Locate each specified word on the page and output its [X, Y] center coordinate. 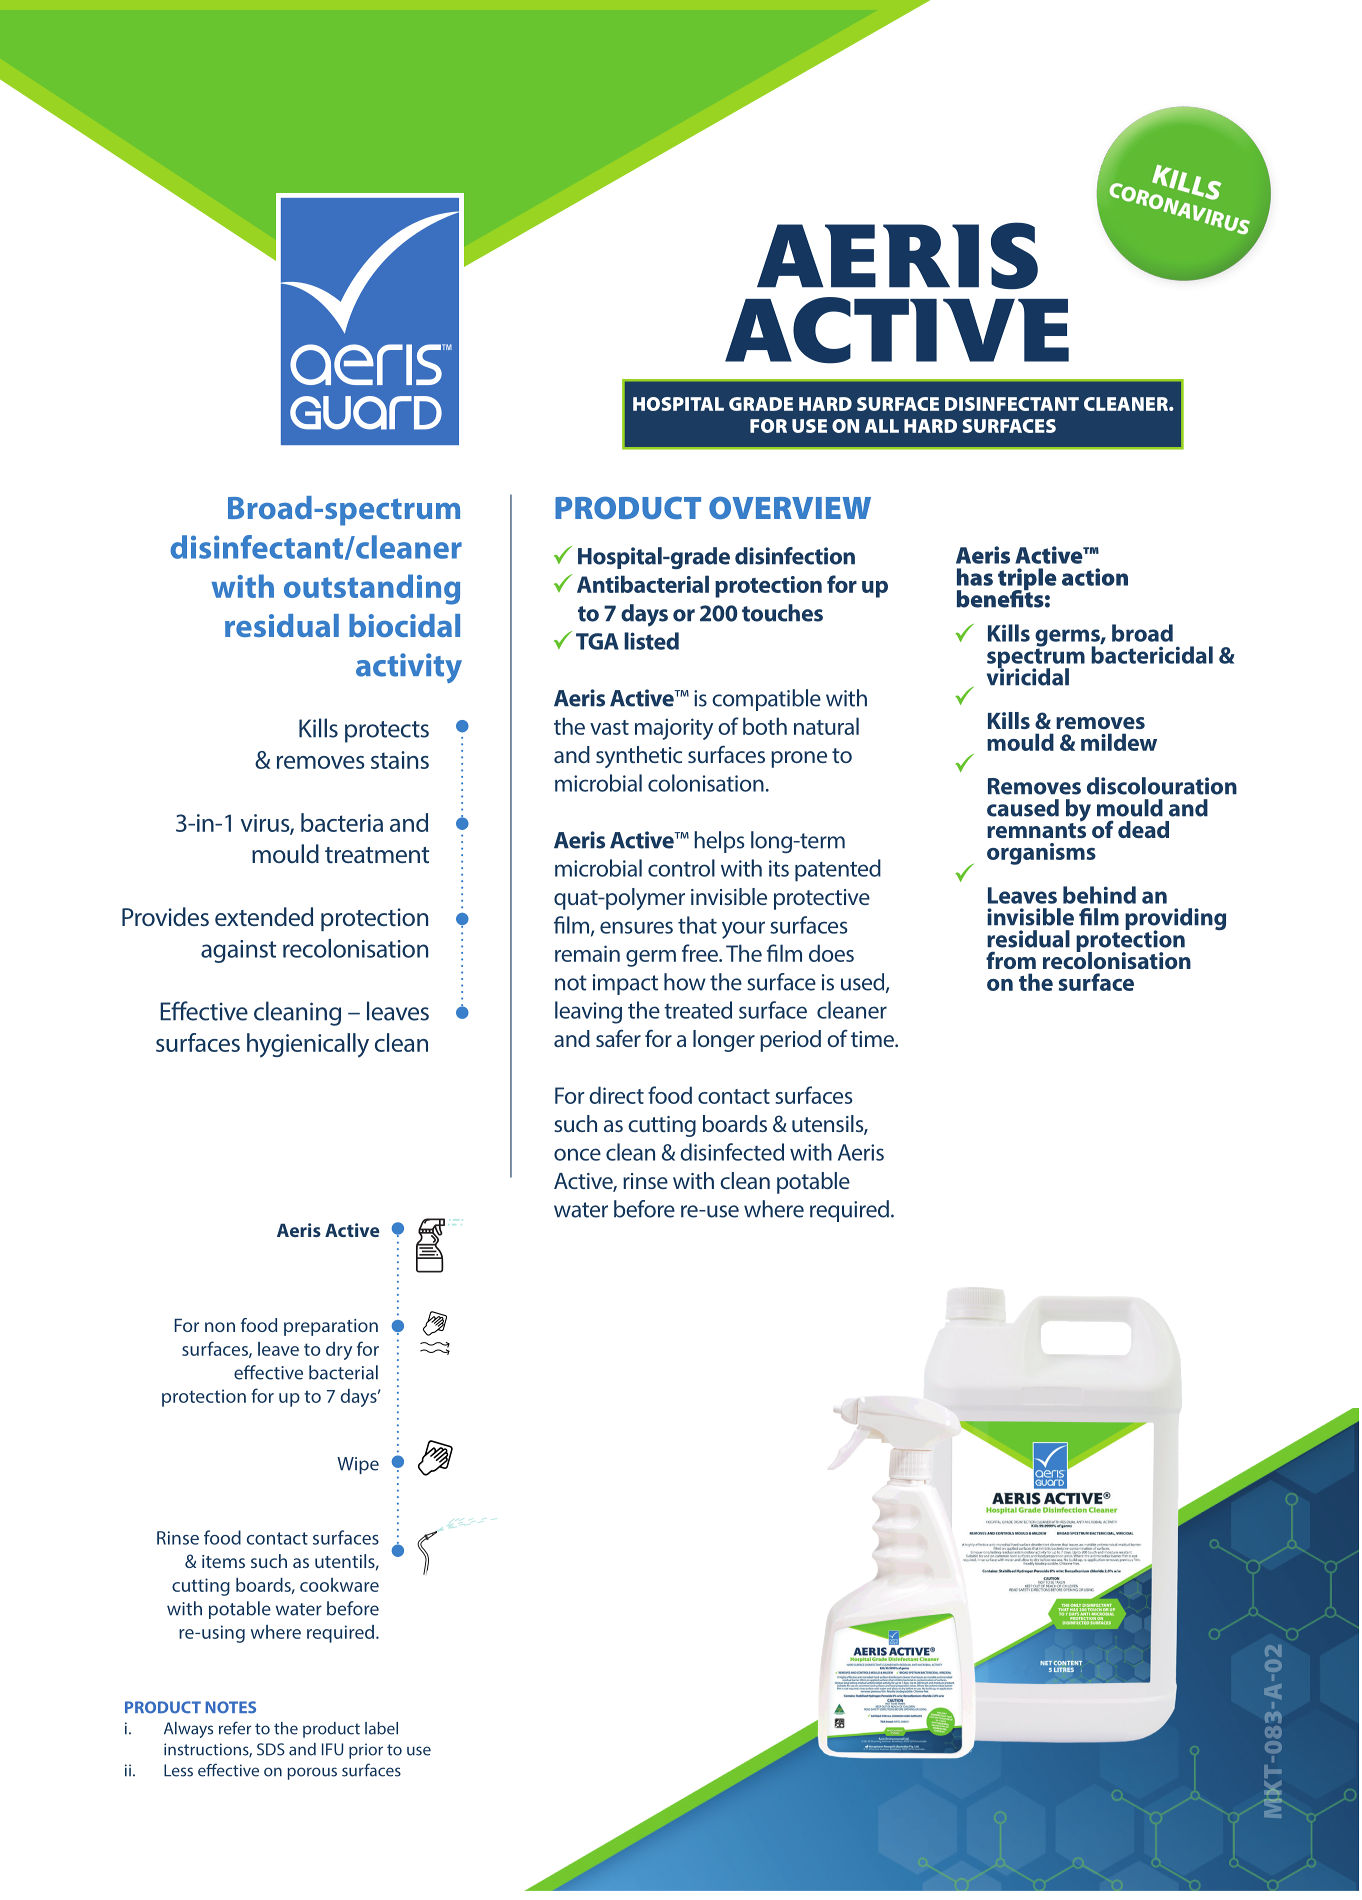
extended [264, 916]
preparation [331, 1327]
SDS [271, 1749]
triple [1027, 580]
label [381, 1728]
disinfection [795, 556]
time [873, 1039]
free [701, 953]
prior [366, 1751]
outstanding [372, 589]
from [1011, 960]
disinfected [732, 1152]
